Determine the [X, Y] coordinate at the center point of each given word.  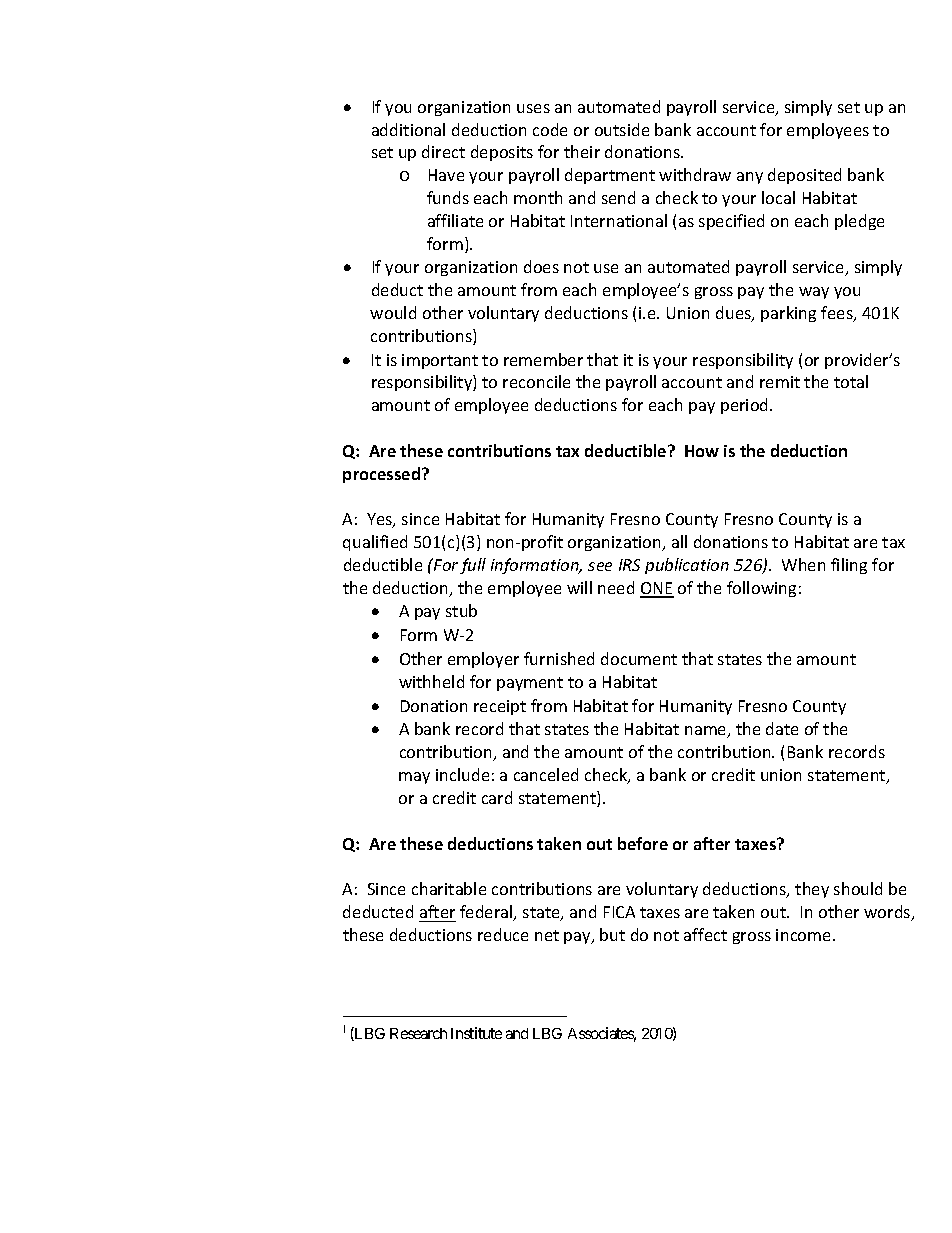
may [414, 778]
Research [418, 1033]
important [440, 361]
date [782, 728]
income [805, 935]
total [851, 381]
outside [622, 129]
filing [849, 566]
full [473, 566]
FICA [619, 912]
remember [543, 359]
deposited [804, 176]
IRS [629, 565]
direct [443, 151]
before [643, 843]
